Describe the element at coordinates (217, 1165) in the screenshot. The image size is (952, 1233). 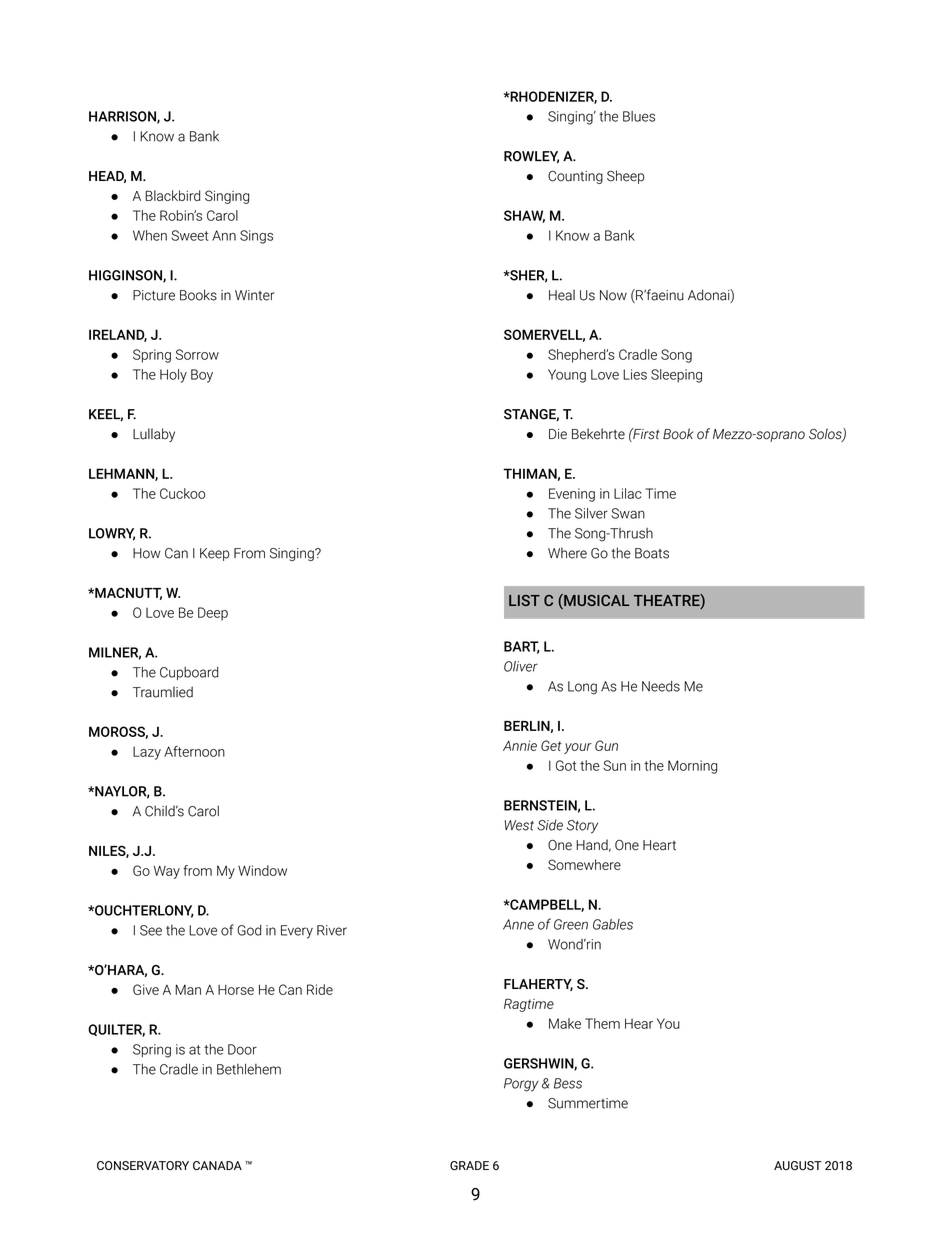
I see `CANADA` at that location.
